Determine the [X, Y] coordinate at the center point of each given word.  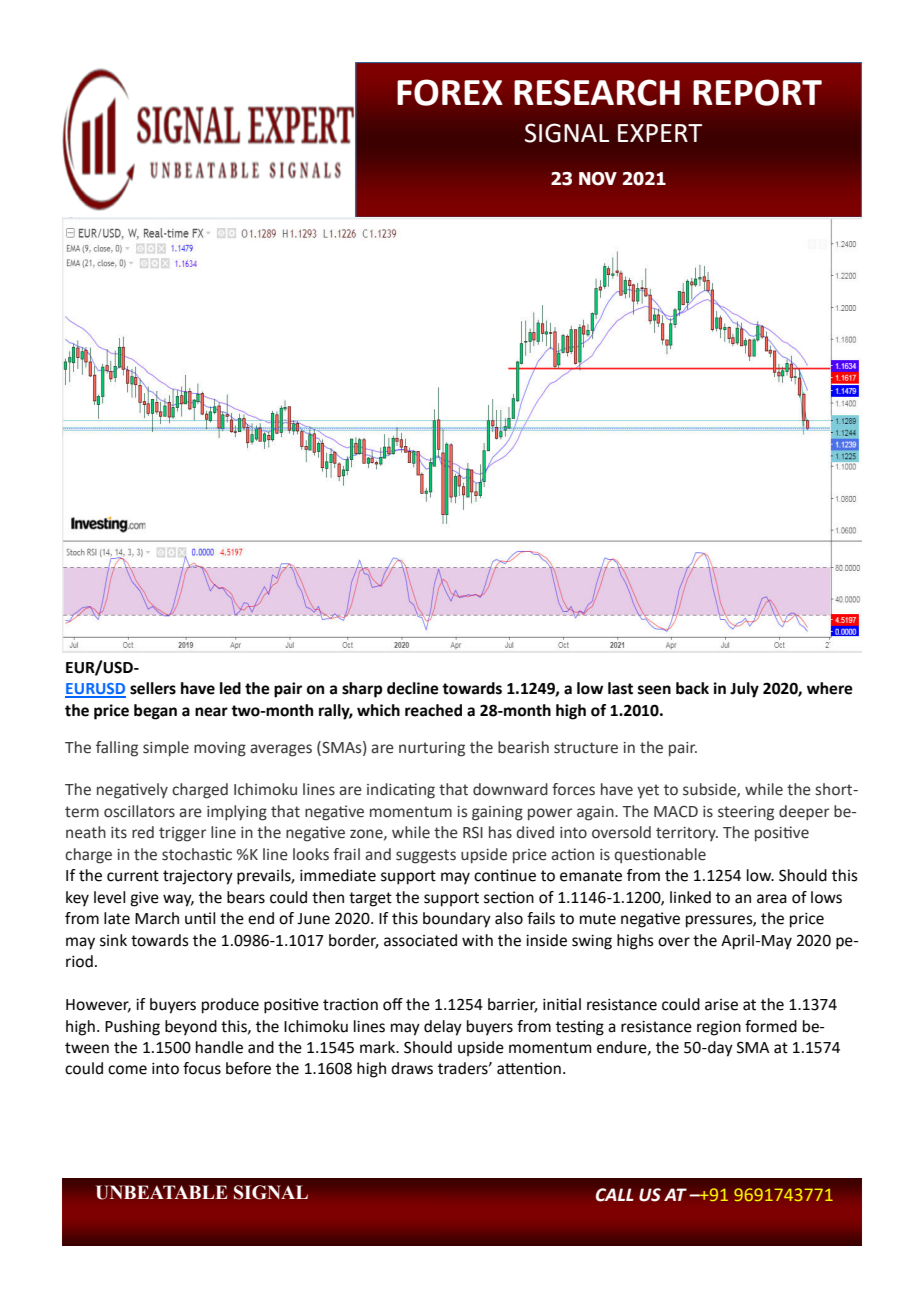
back [692, 688]
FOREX [450, 92]
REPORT [757, 92]
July [744, 690]
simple [166, 749]
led [230, 688]
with [477, 940]
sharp [362, 690]
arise [721, 1005]
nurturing [432, 749]
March [157, 918]
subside [710, 790]
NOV [598, 179]
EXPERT [660, 133]
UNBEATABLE [162, 1192]
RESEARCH [597, 92]
